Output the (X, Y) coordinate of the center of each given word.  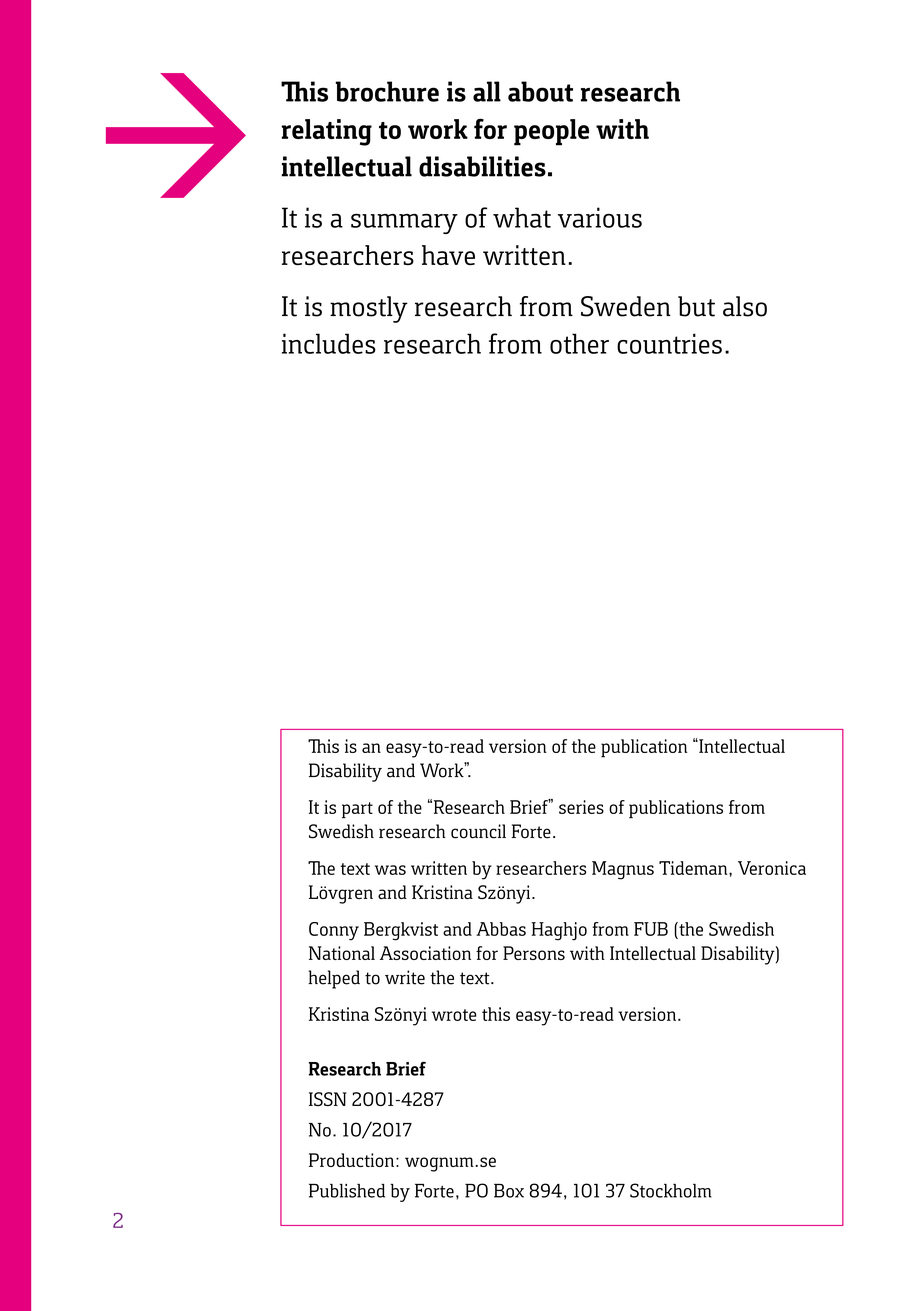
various (600, 217)
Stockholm (671, 1190)
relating (327, 132)
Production (351, 1160)
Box (509, 1191)
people (551, 132)
